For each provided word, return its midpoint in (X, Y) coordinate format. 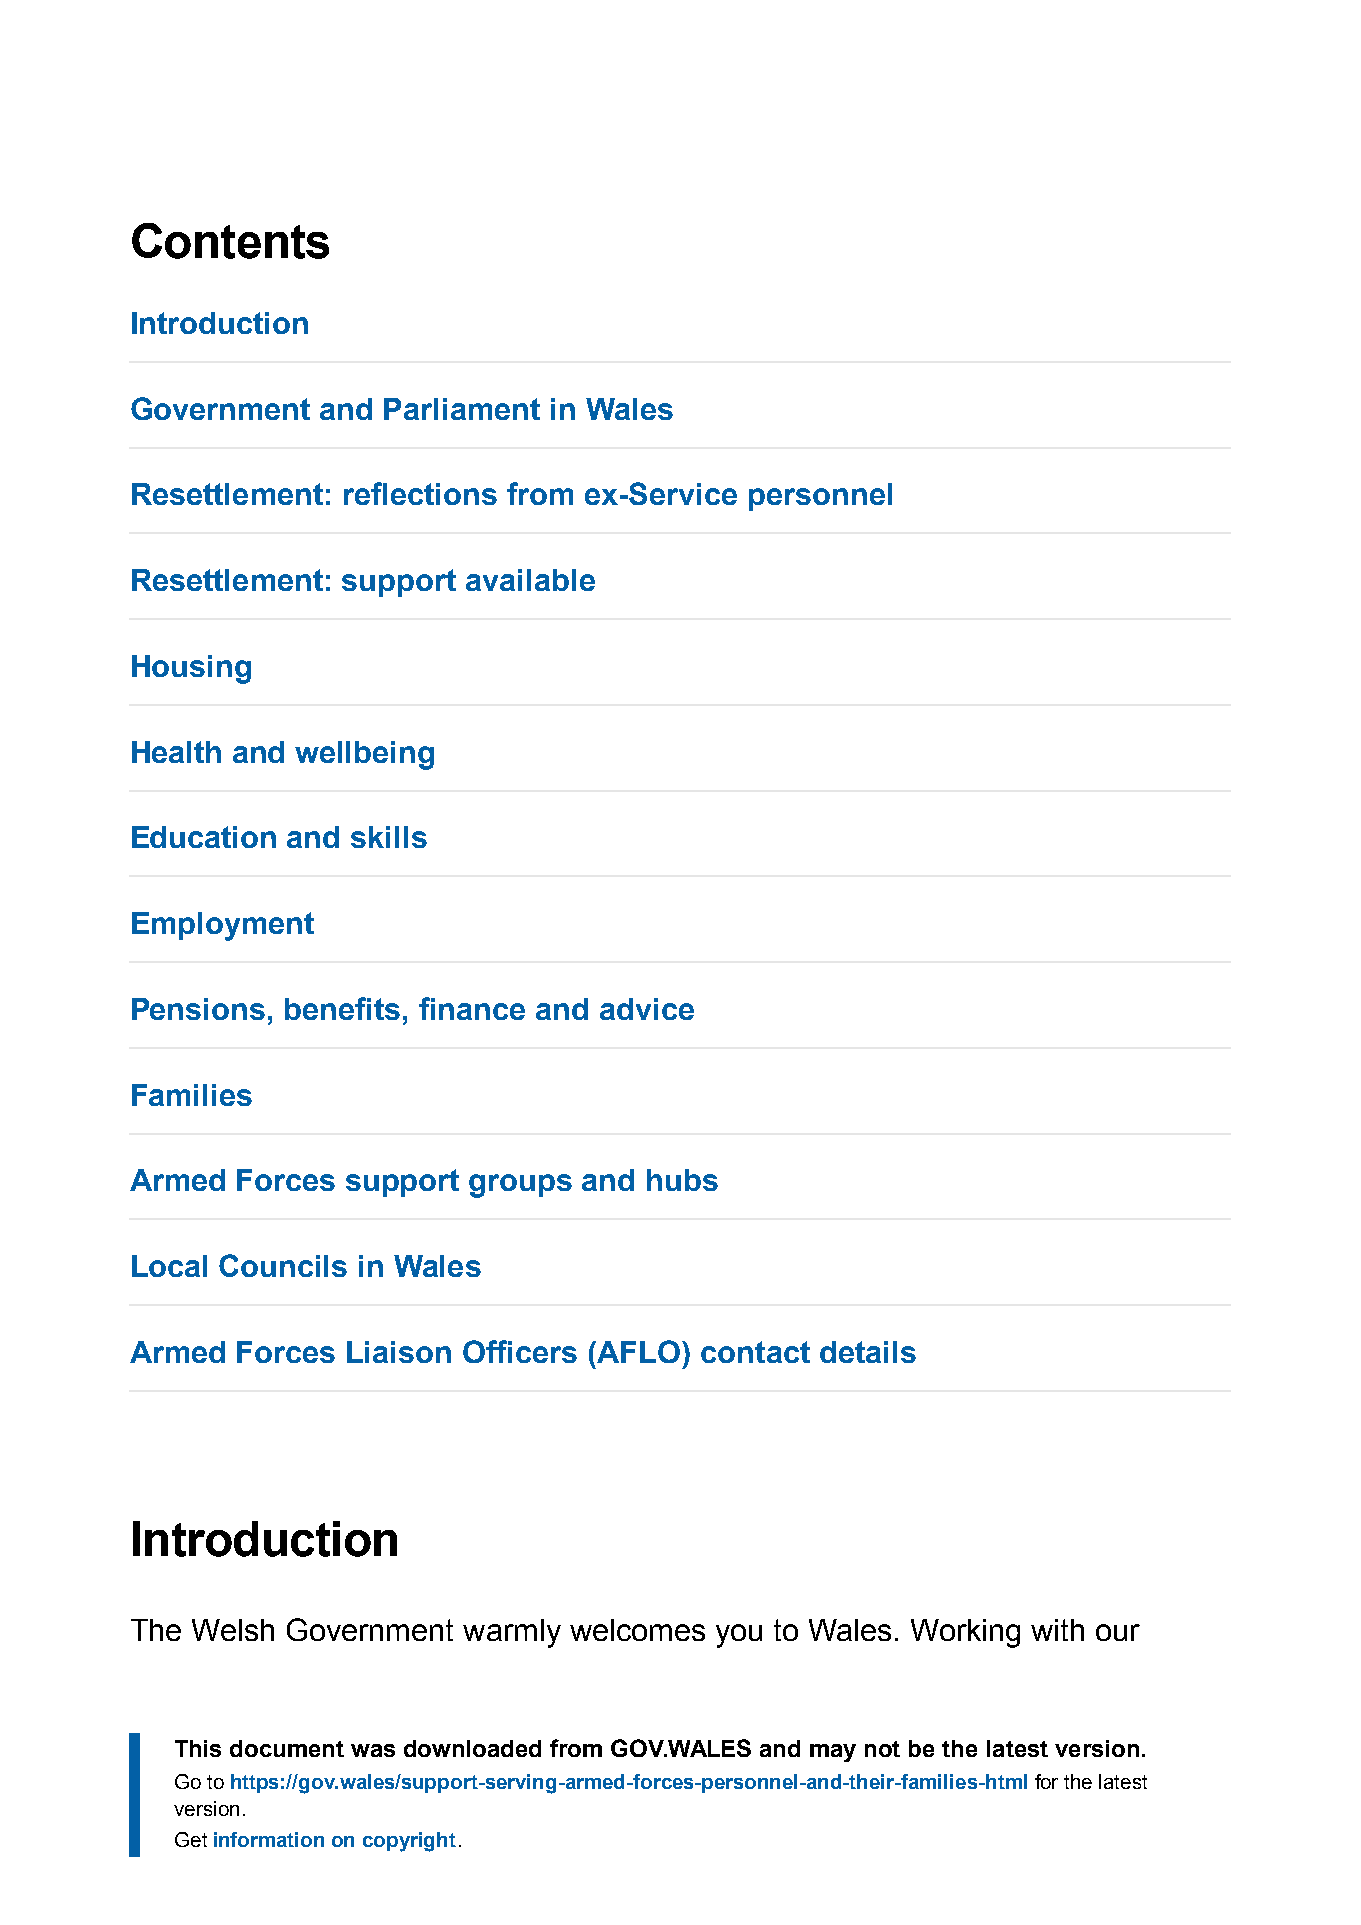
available (530, 580)
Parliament (462, 409)
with (1057, 1630)
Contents (230, 241)
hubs (682, 1180)
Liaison (399, 1352)
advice (647, 1009)
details (868, 1352)
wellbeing (364, 755)
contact (755, 1352)
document (287, 1748)
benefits (342, 1008)
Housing (191, 669)
